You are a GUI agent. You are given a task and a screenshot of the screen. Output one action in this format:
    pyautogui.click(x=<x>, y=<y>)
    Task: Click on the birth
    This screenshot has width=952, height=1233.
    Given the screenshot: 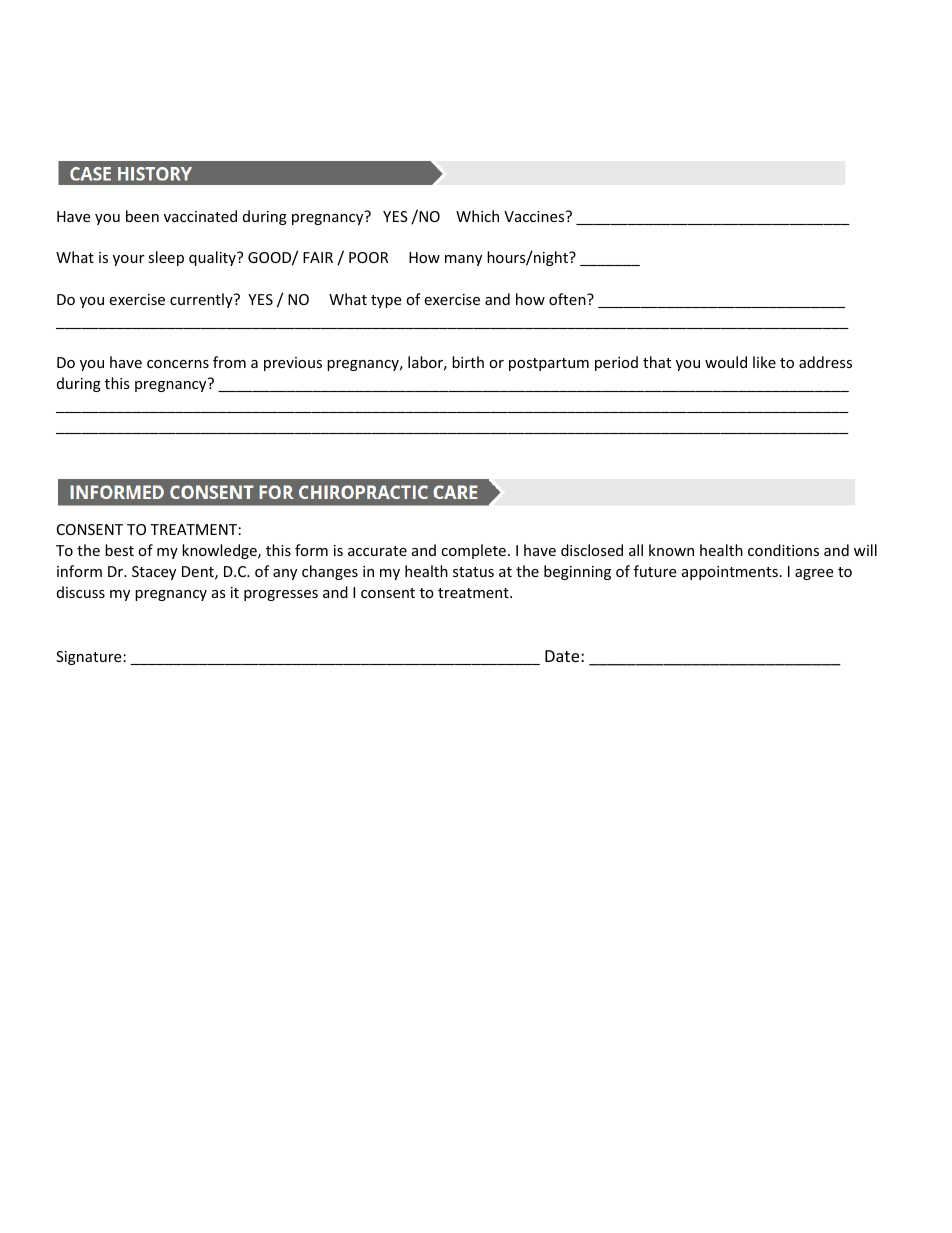 What is the action you would take?
    pyautogui.click(x=468, y=362)
